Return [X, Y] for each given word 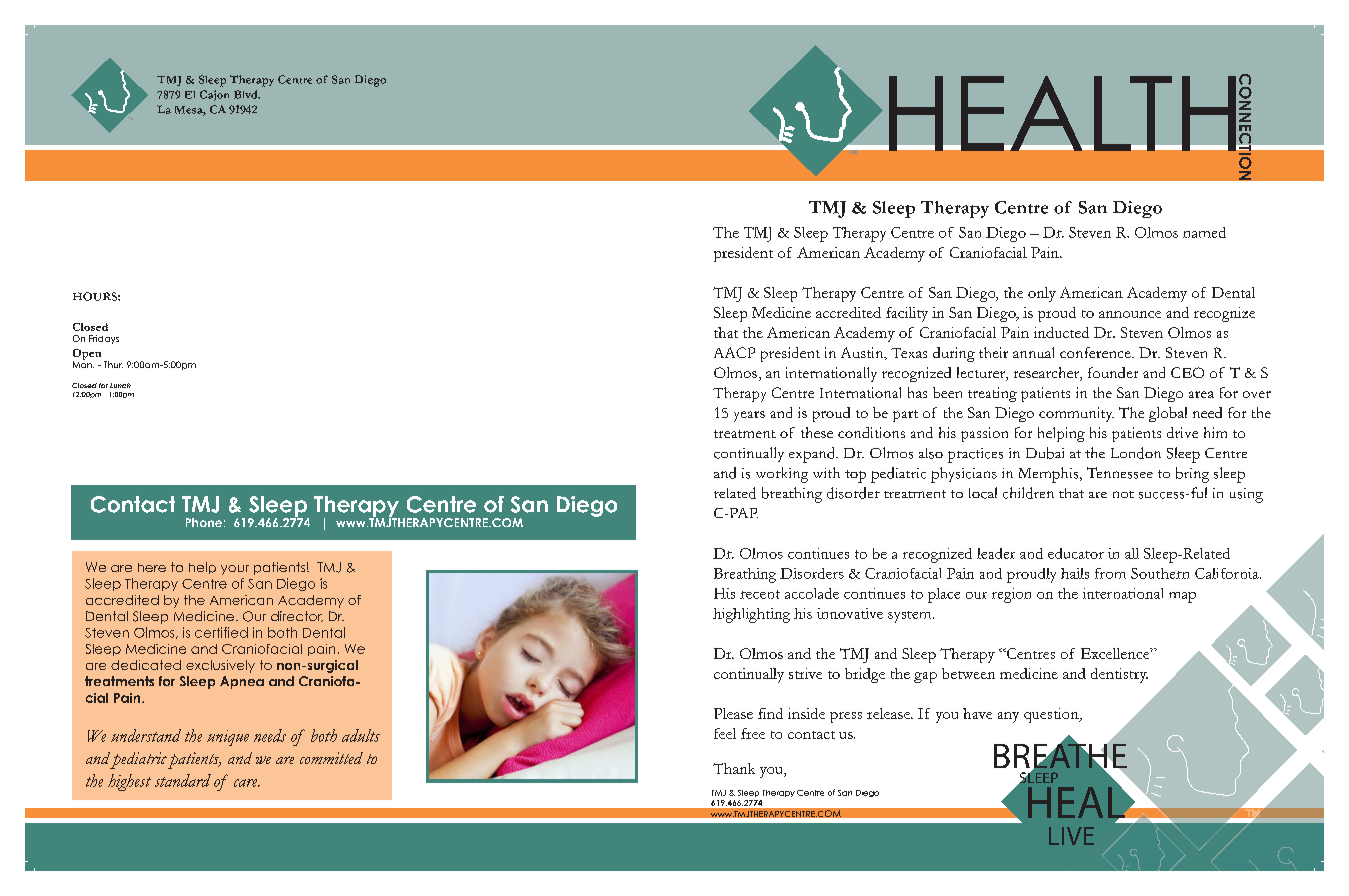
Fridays [104, 339]
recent [760, 594]
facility [907, 314]
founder [1113, 372]
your [235, 570]
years [749, 416]
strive [805, 673]
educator [1076, 553]
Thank [734, 768]
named [1204, 232]
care [247, 783]
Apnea [242, 682]
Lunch [120, 385]
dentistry [1119, 675]
